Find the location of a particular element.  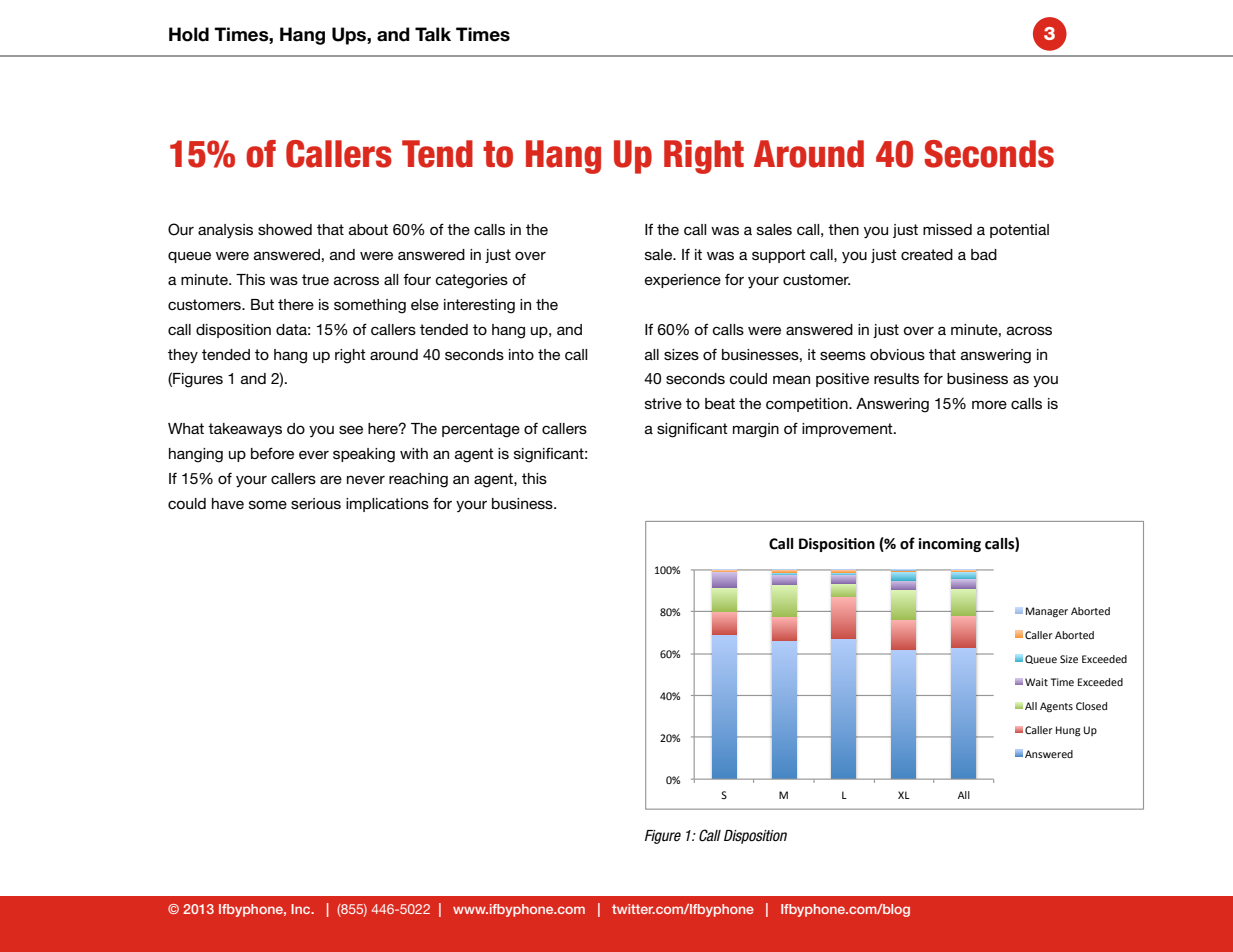

support is located at coordinates (779, 256).
